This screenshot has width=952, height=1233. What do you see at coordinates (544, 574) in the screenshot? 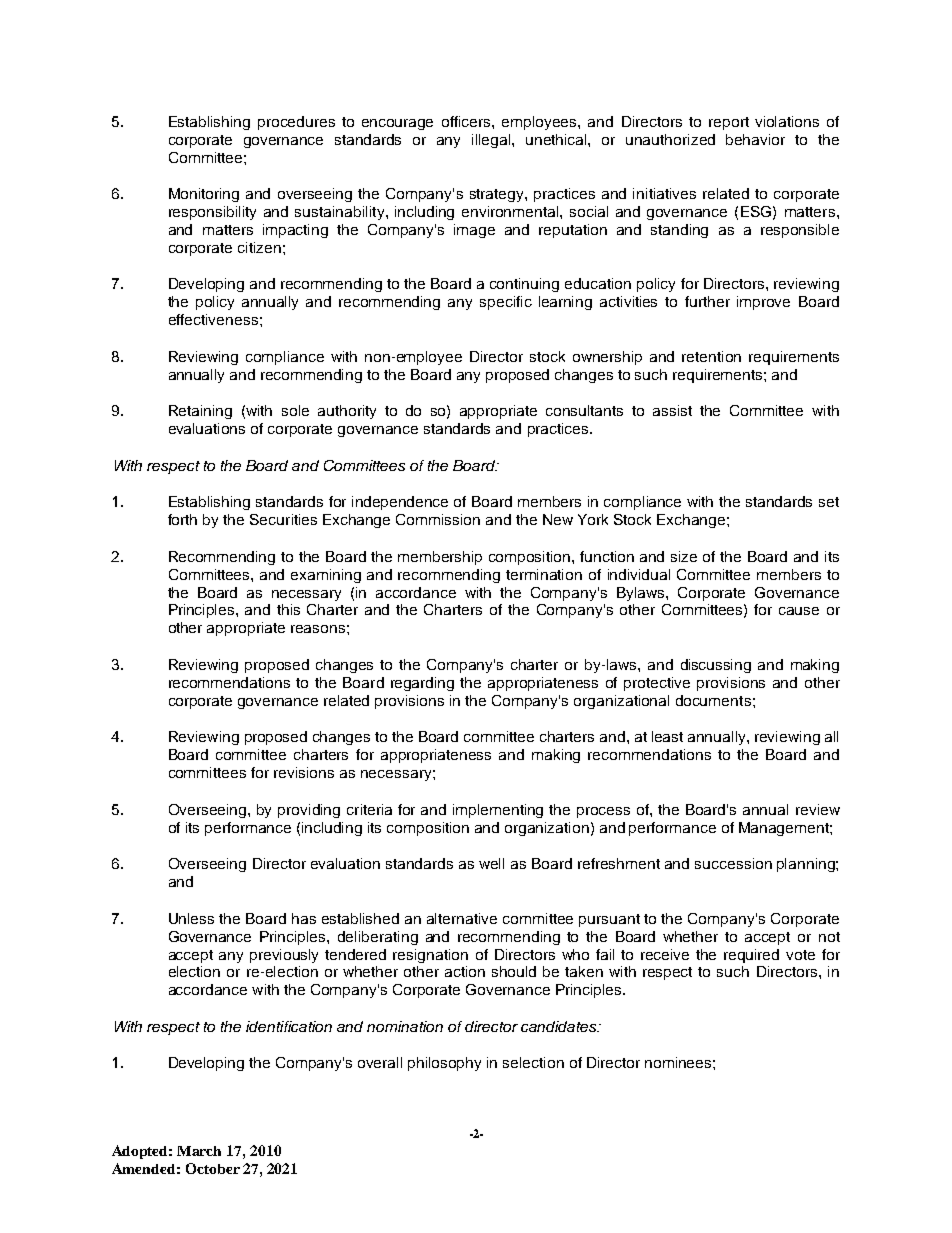
I see `termination` at bounding box center [544, 574].
